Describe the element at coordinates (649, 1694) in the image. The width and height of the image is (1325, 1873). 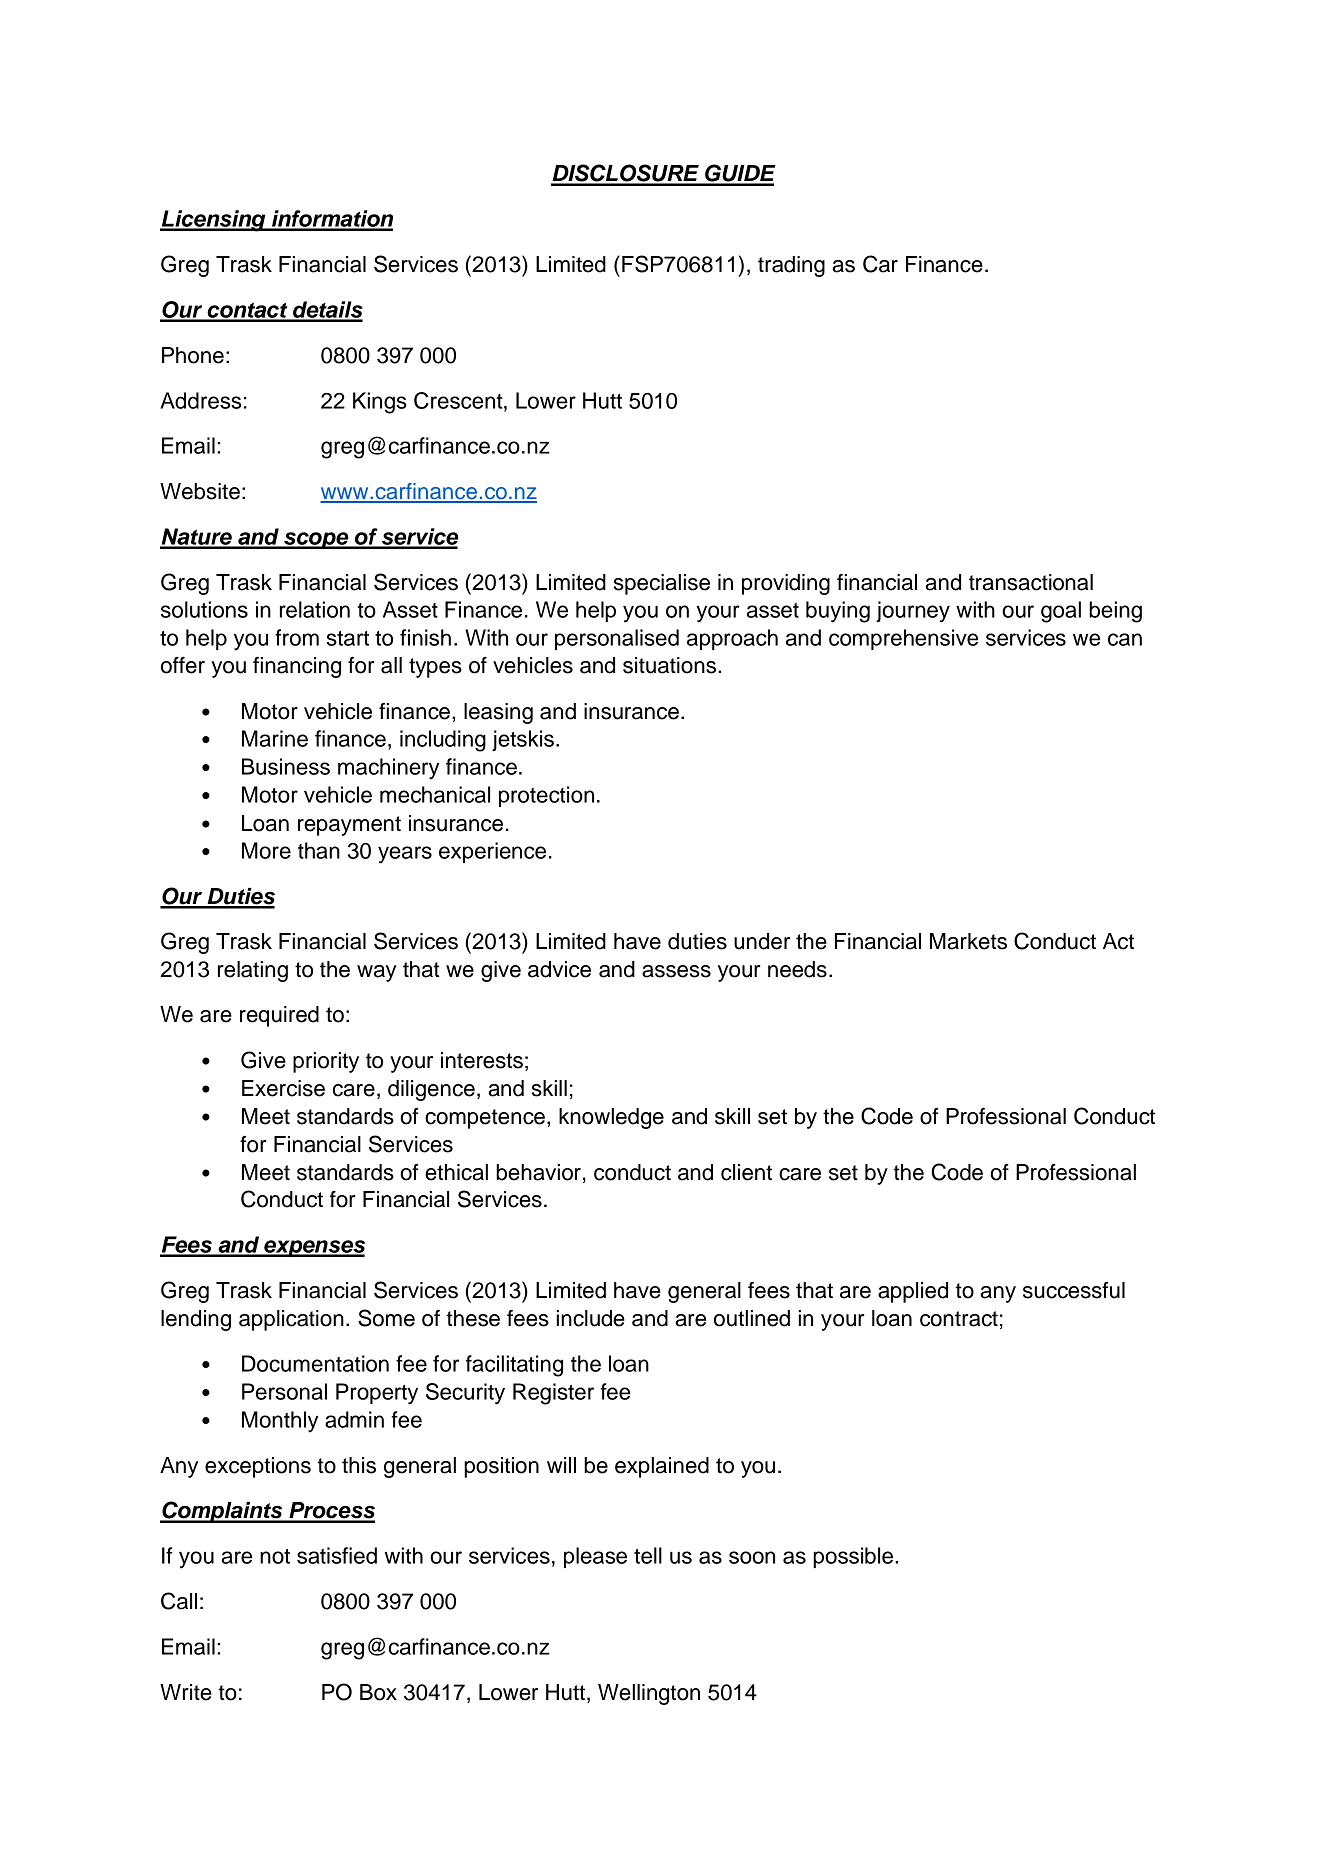
I see `Wellington` at that location.
